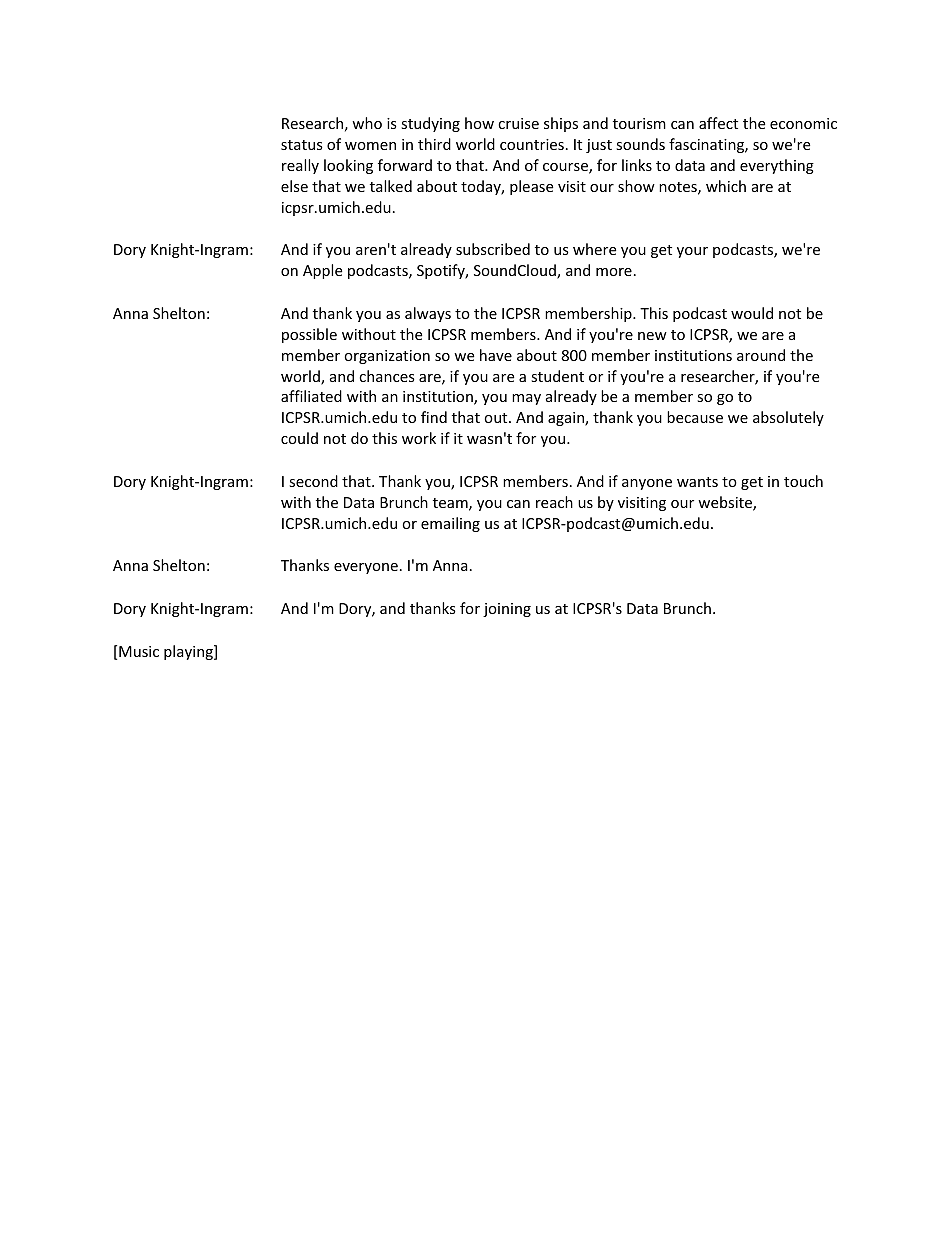 This image has height=1233, width=952. What do you see at coordinates (302, 145) in the image?
I see `status` at bounding box center [302, 145].
